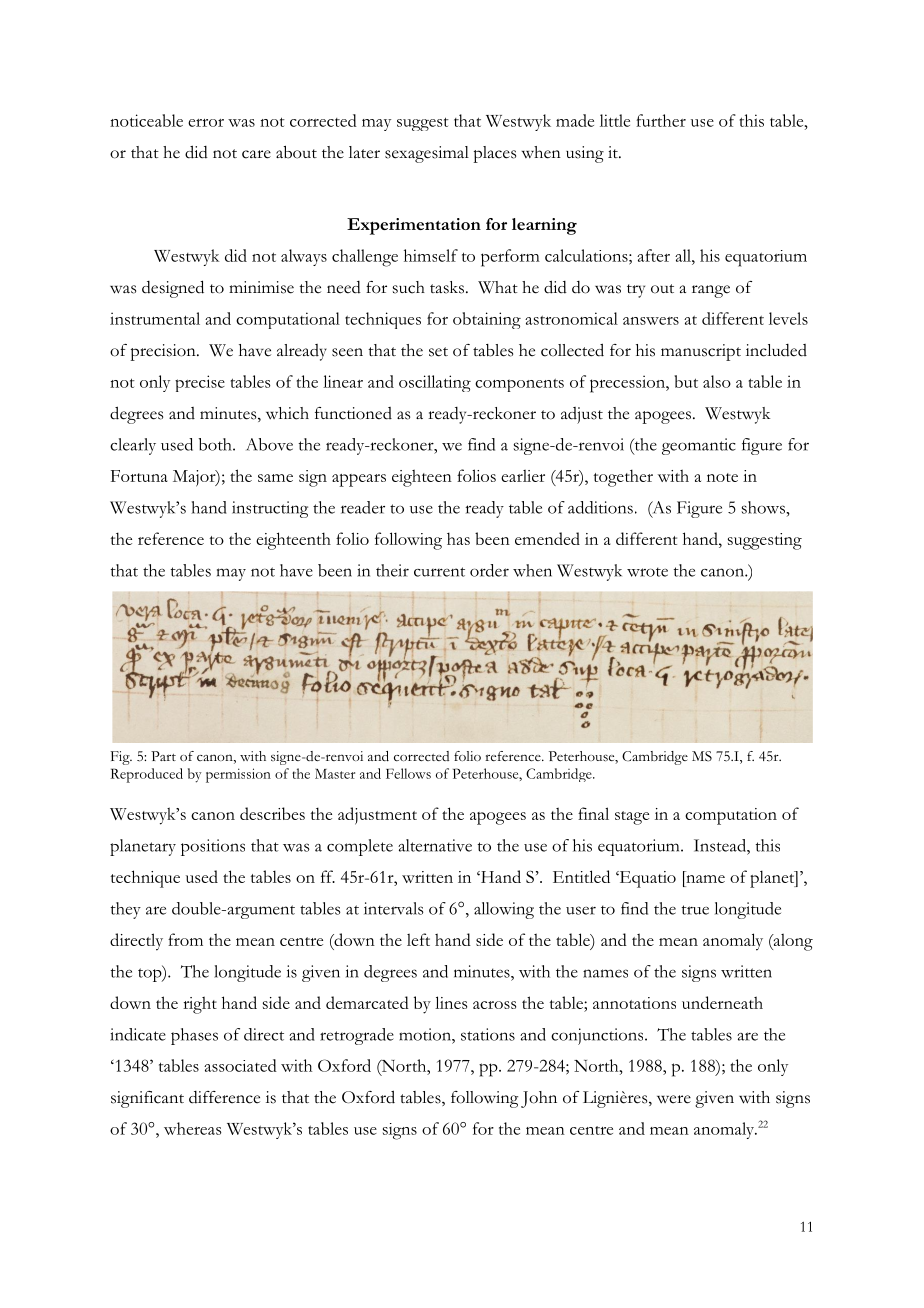 Image resolution: width=924 pixels, height=1308 pixels. What do you see at coordinates (224, 1097) in the screenshot?
I see `difference` at bounding box center [224, 1097].
